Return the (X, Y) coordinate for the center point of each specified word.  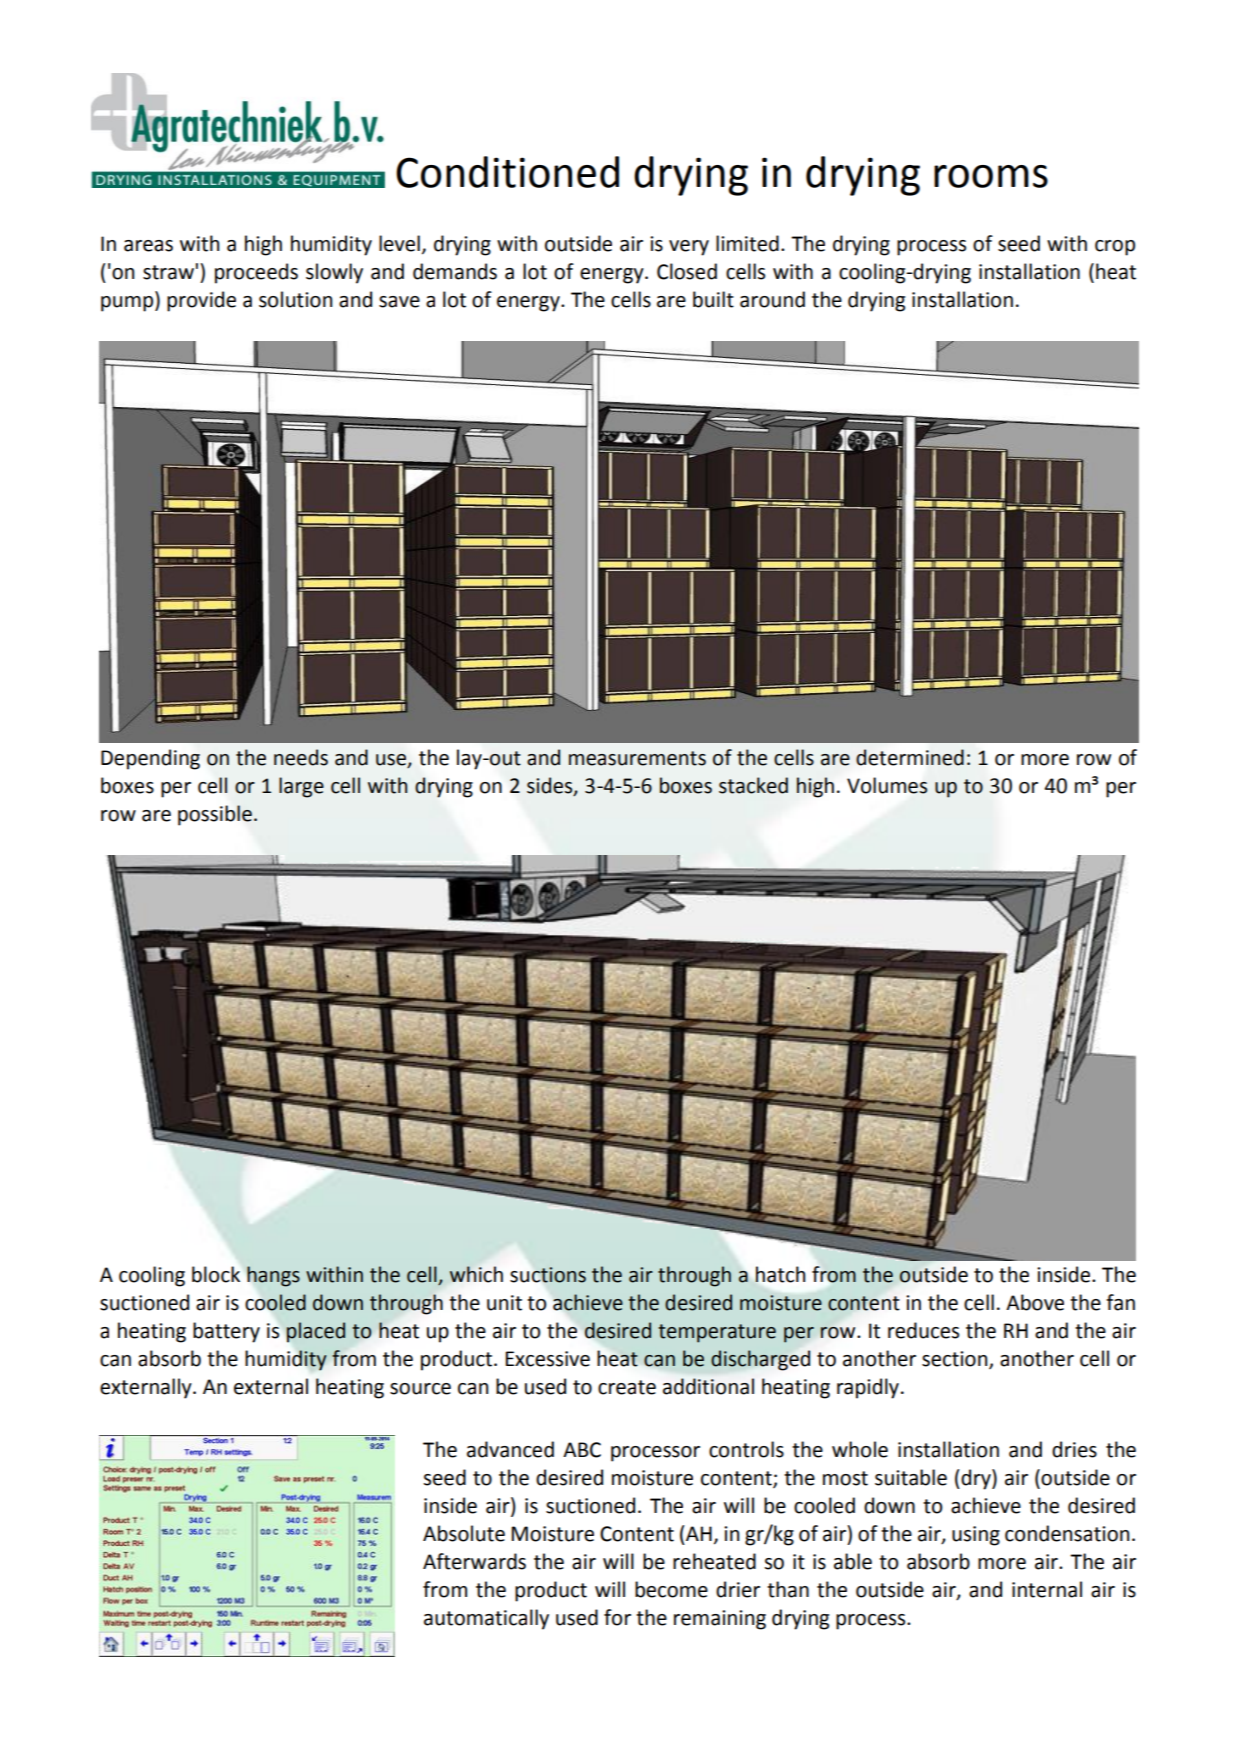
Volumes (887, 785)
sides (551, 786)
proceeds (256, 273)
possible (215, 815)
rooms (991, 176)
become (671, 1589)
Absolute (464, 1533)
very (689, 248)
